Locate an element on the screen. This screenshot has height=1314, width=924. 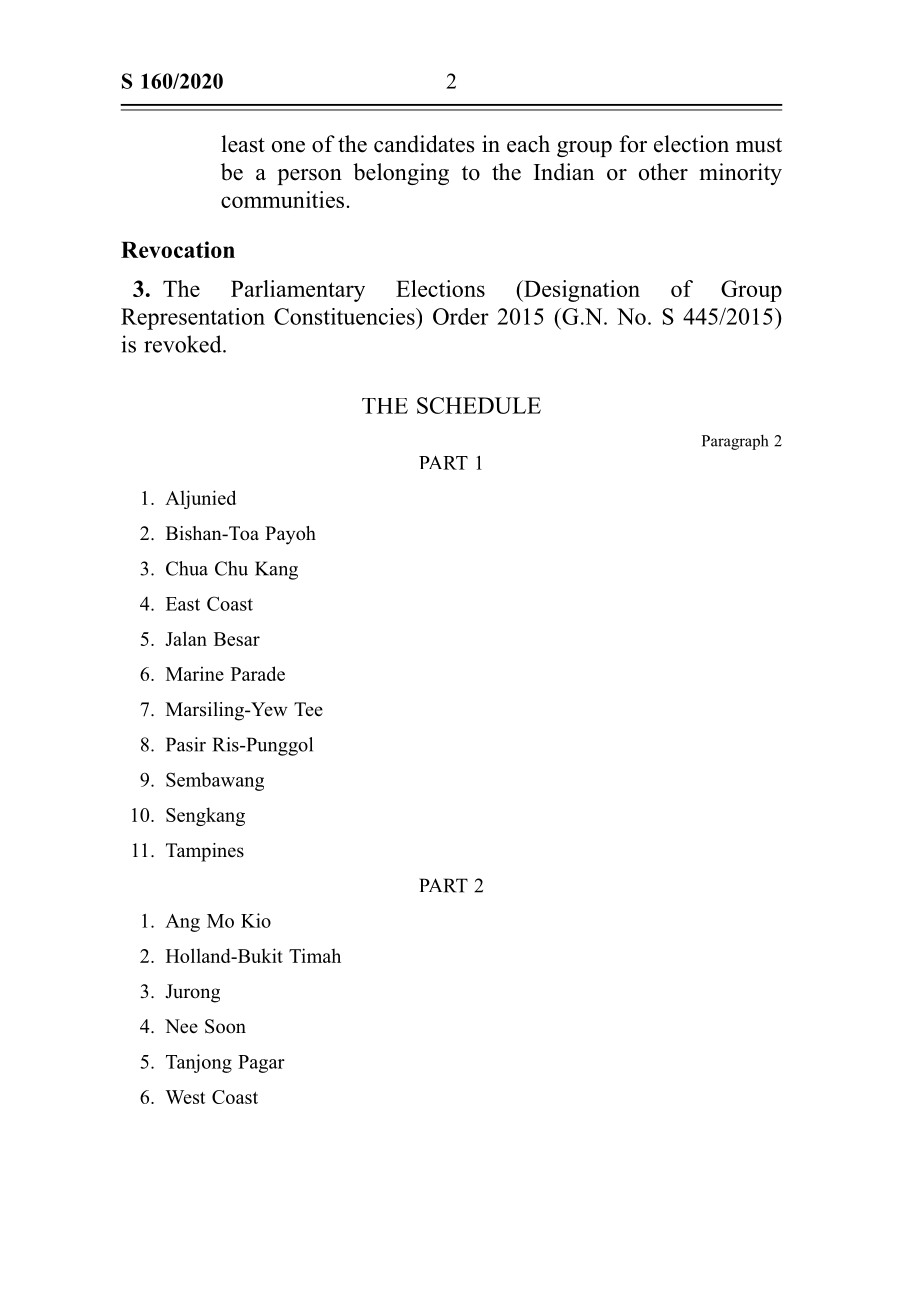
Besar is located at coordinates (237, 639).
